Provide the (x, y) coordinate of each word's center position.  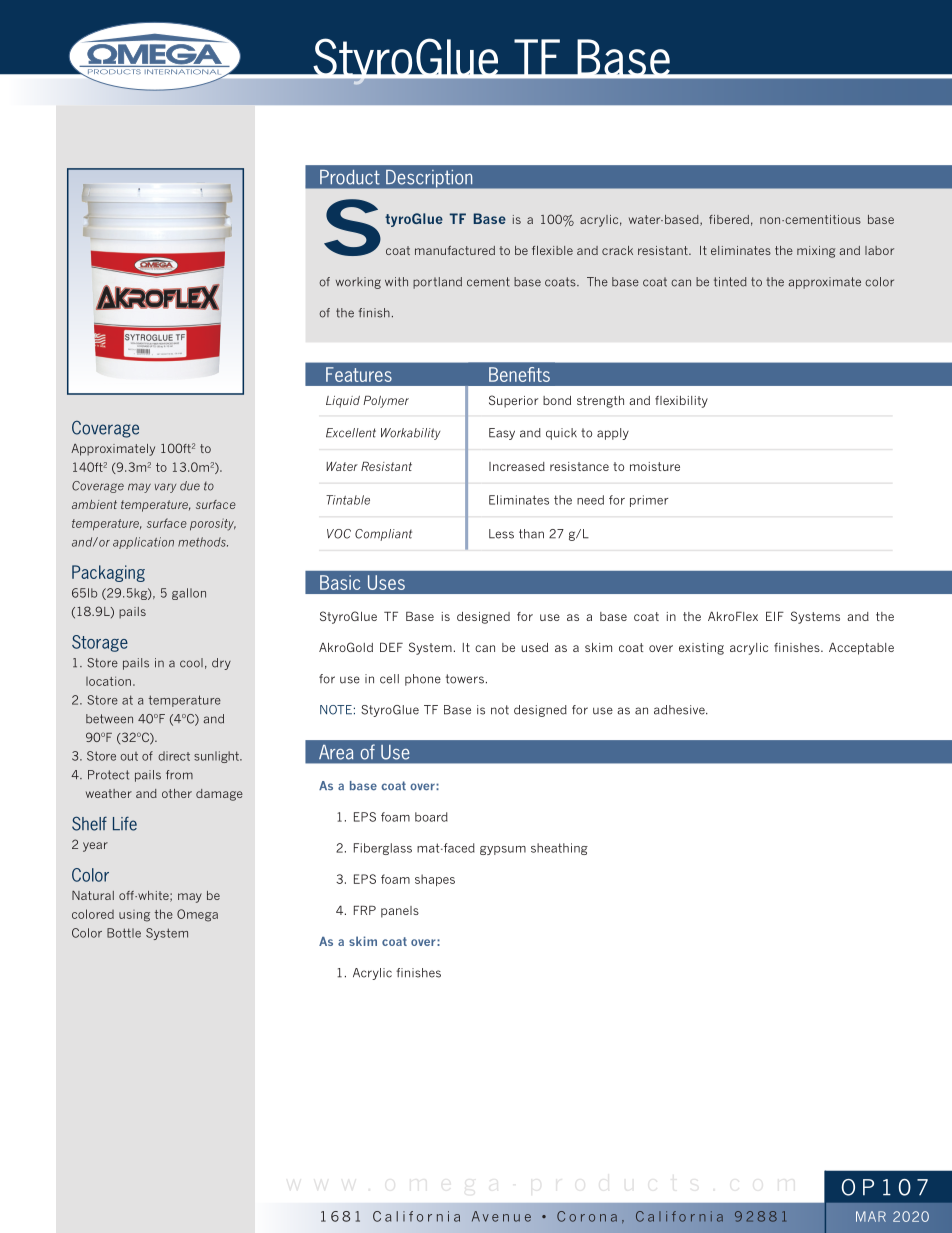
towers (465, 679)
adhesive (680, 710)
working (358, 283)
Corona (587, 1216)
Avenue (501, 1216)
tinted (730, 282)
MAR (871, 1216)
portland (437, 283)
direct (174, 756)
